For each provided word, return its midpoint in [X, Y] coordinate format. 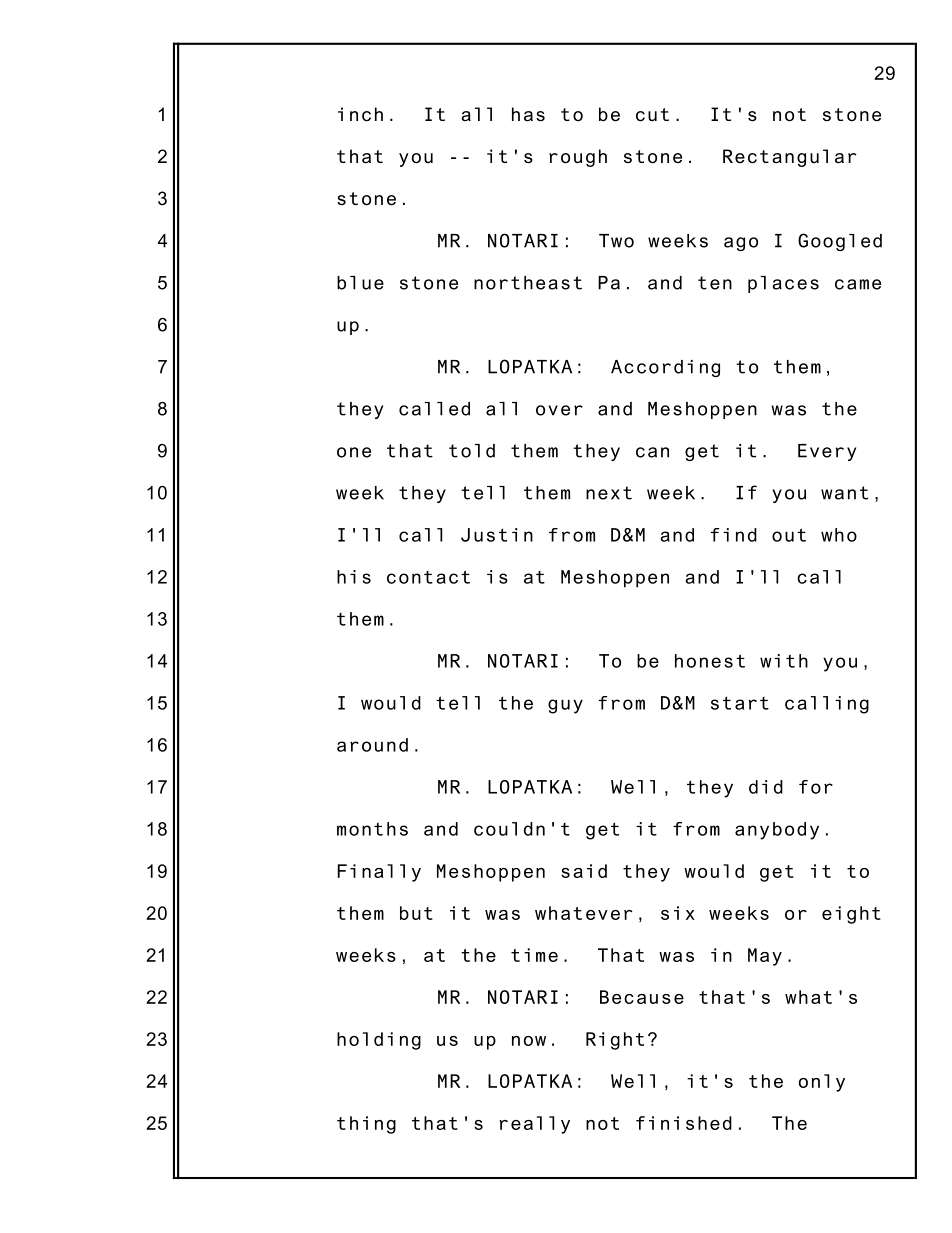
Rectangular [790, 158]
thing [366, 1125]
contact [428, 577]
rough [578, 158]
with [784, 661]
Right [615, 1041]
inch [360, 114]
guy [565, 706]
